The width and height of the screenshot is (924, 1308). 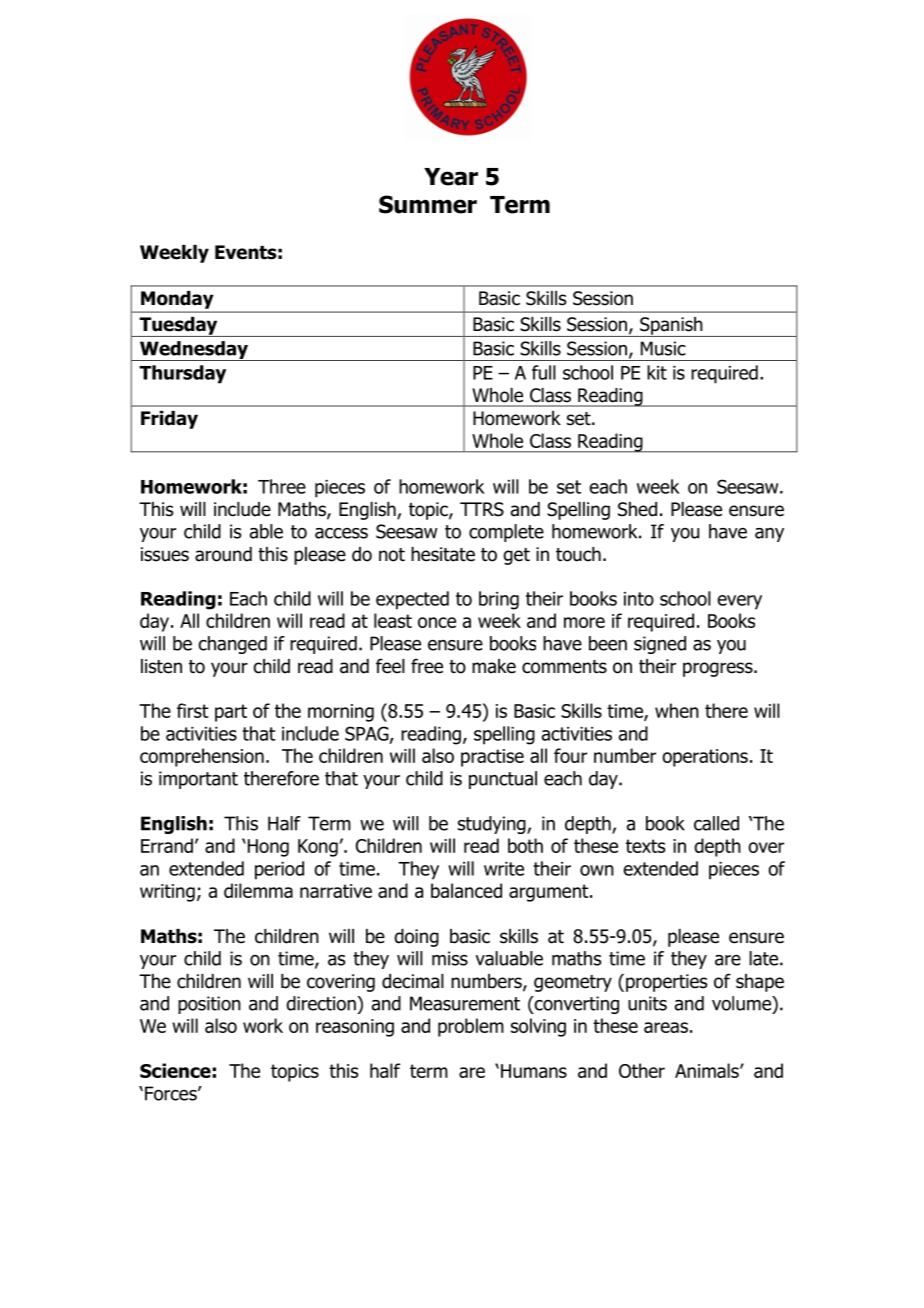 I want to click on once, so click(x=437, y=622).
